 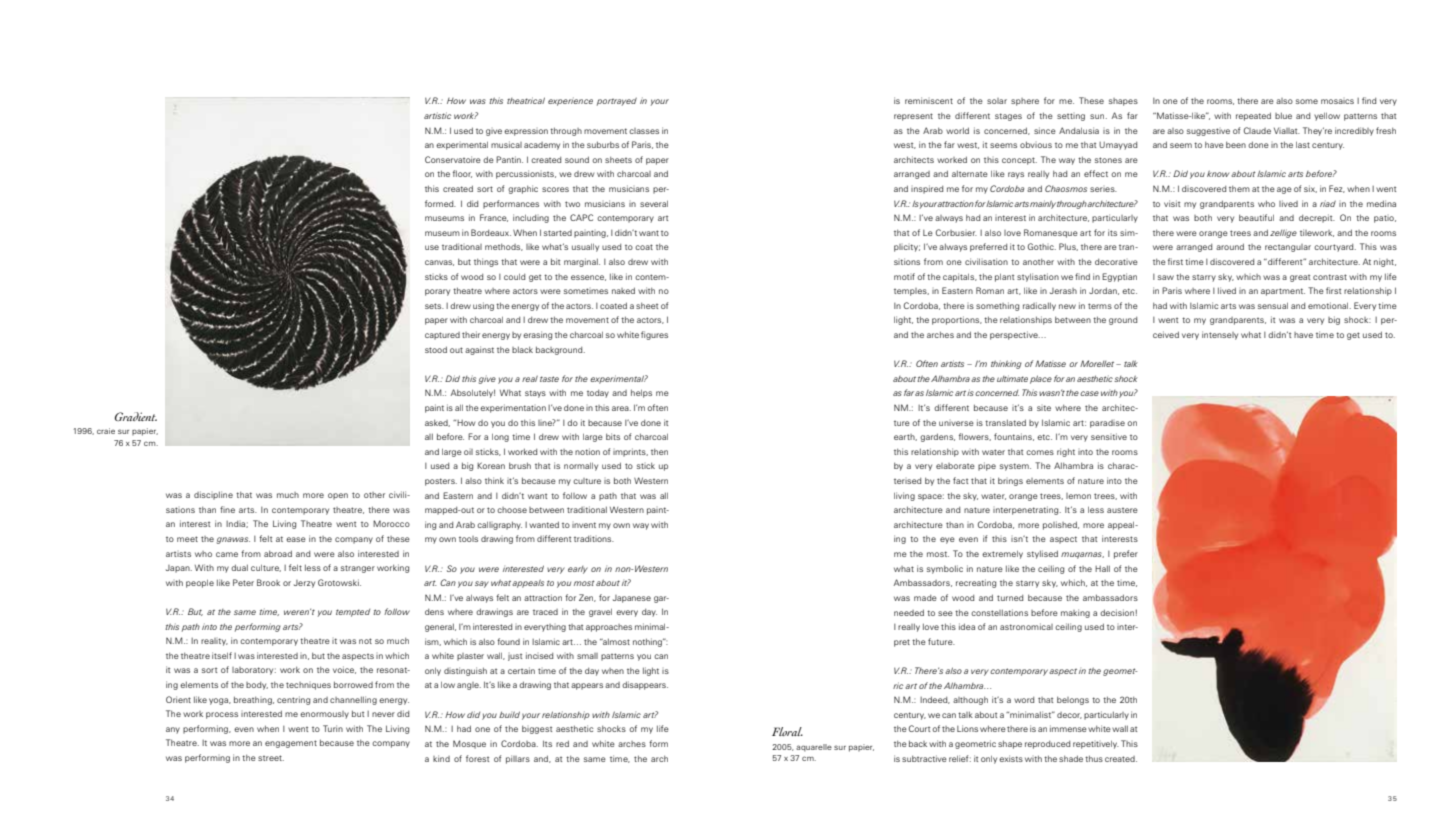 What do you see at coordinates (1300, 278) in the document?
I see `great` at bounding box center [1300, 278].
